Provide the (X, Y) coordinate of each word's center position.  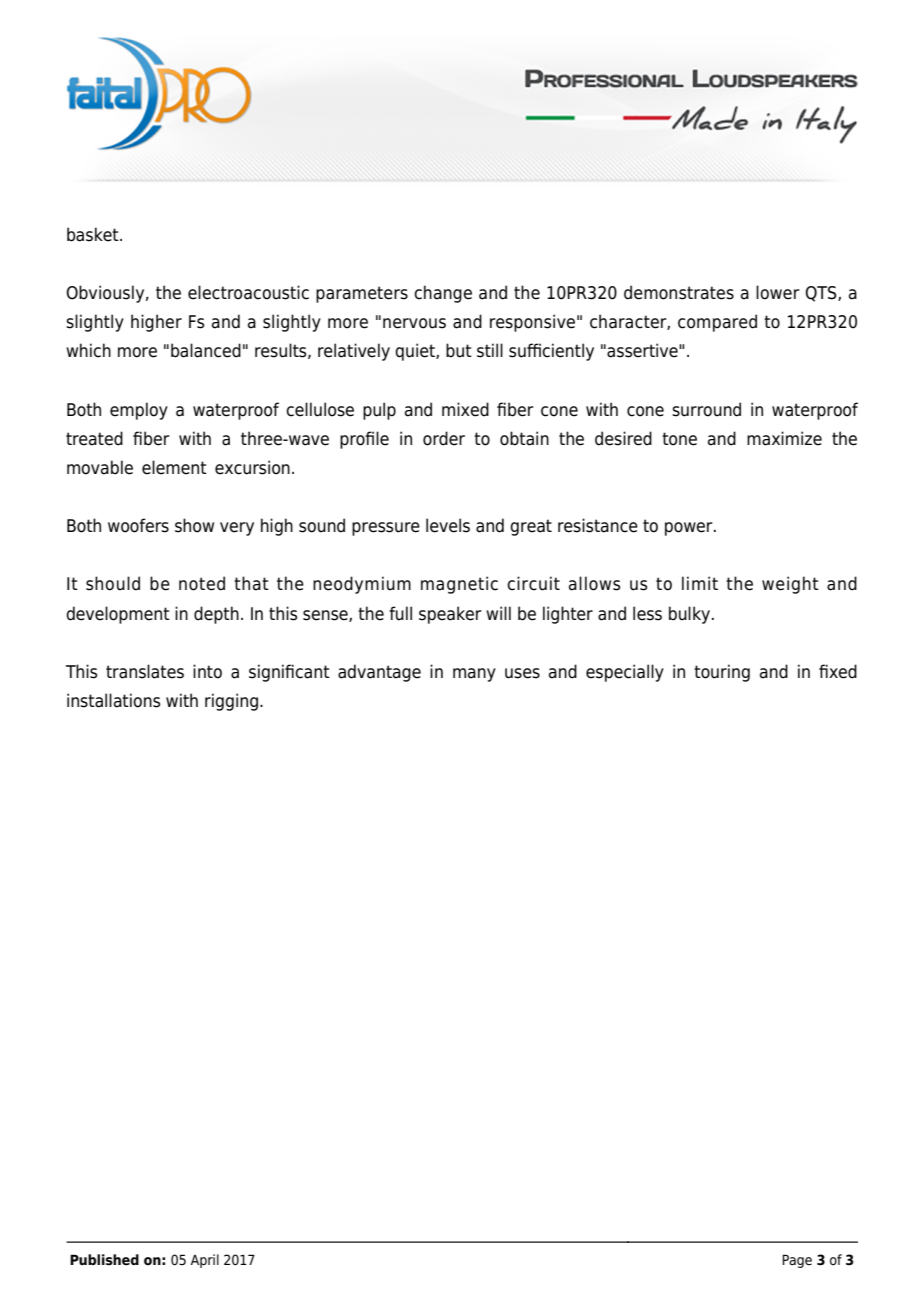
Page (797, 1261)
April (204, 1261)
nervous (414, 323)
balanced (206, 350)
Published (104, 1260)
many (474, 675)
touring (722, 673)
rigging (231, 702)
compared (717, 323)
